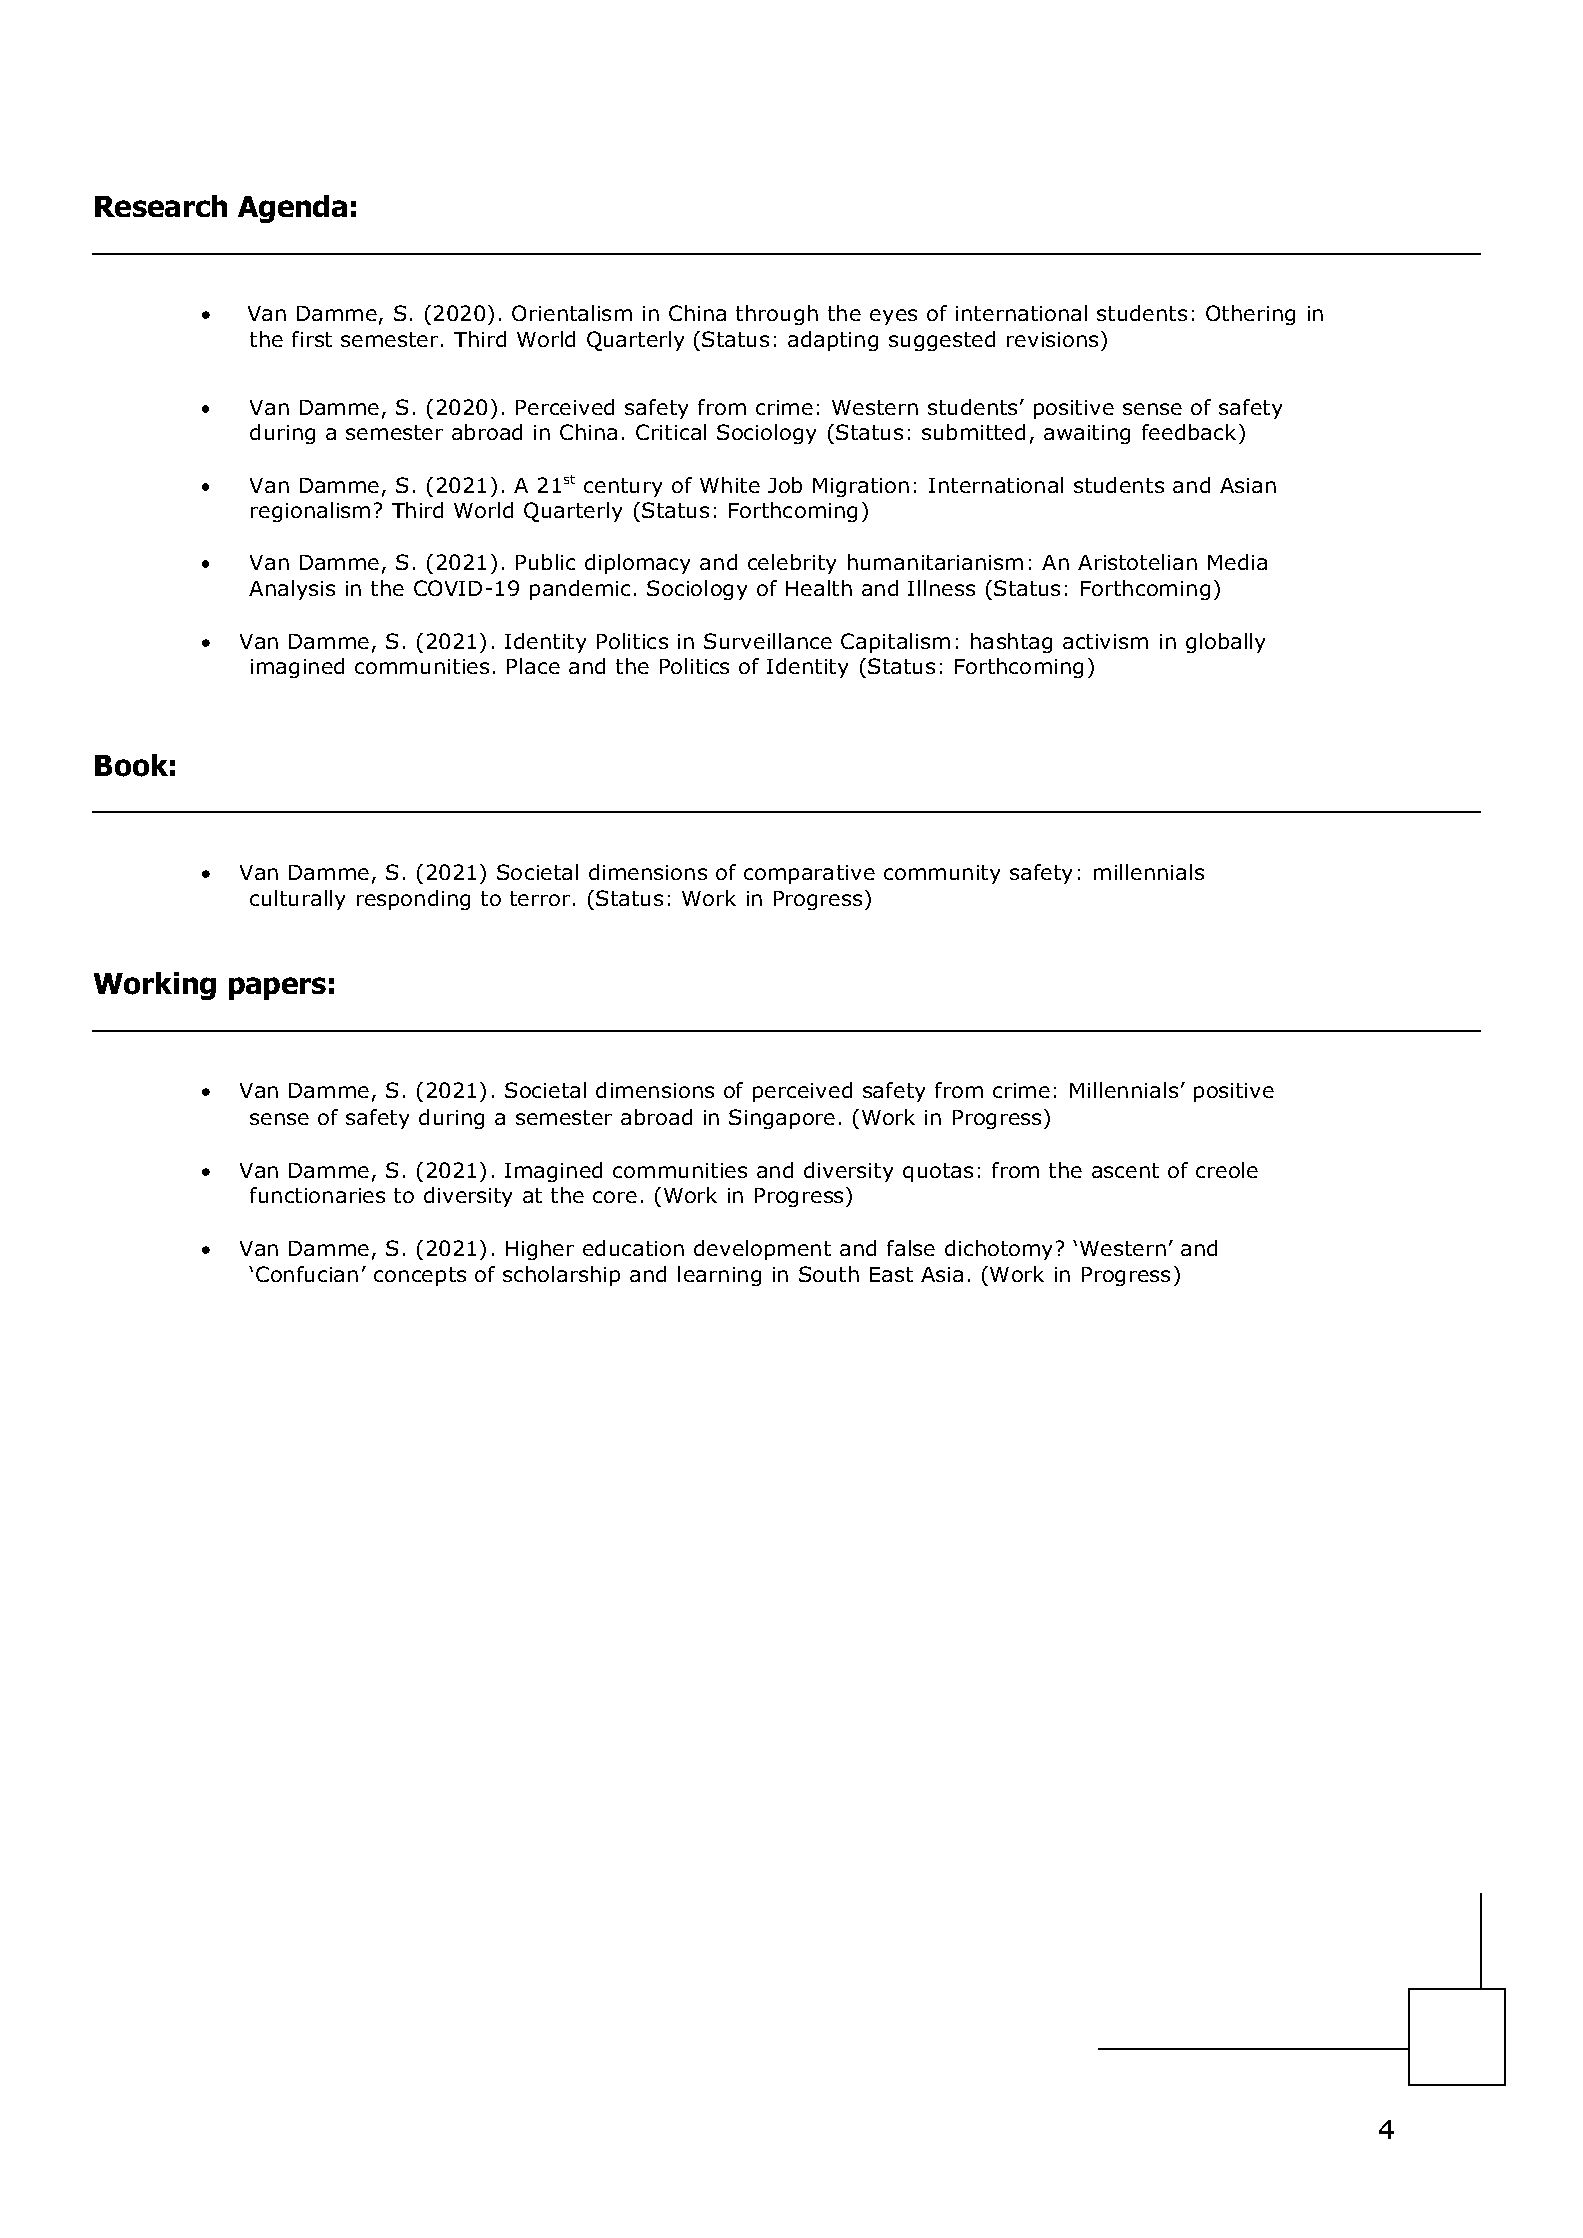 The image size is (1583, 2238). Describe the element at coordinates (307, 1274) in the document. I see `Confucian` at that location.
